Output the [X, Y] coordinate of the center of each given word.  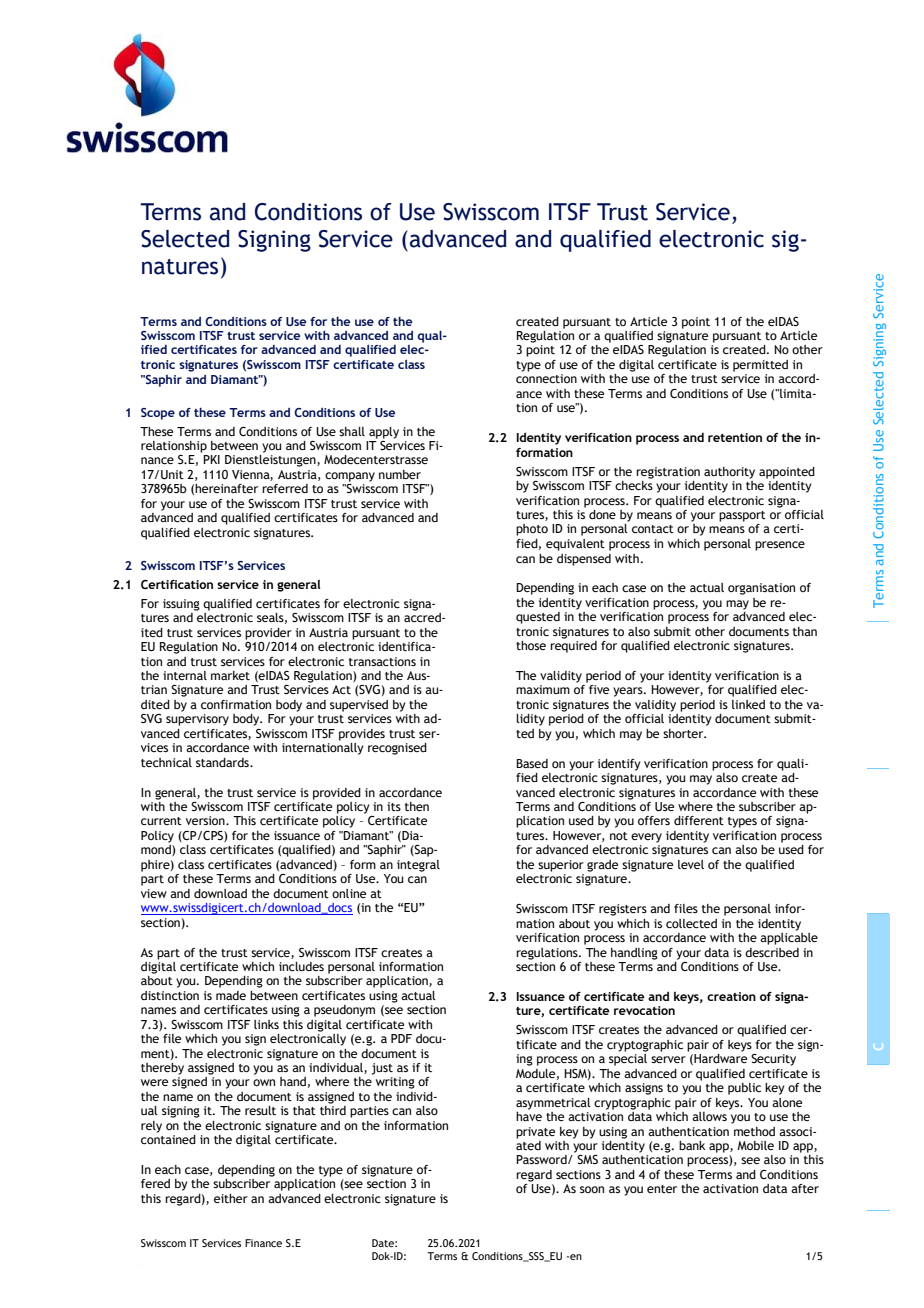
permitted [760, 366]
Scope [158, 414]
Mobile [755, 1145]
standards [223, 762]
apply [384, 433]
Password [542, 1159]
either [231, 1198]
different [699, 820]
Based [532, 763]
